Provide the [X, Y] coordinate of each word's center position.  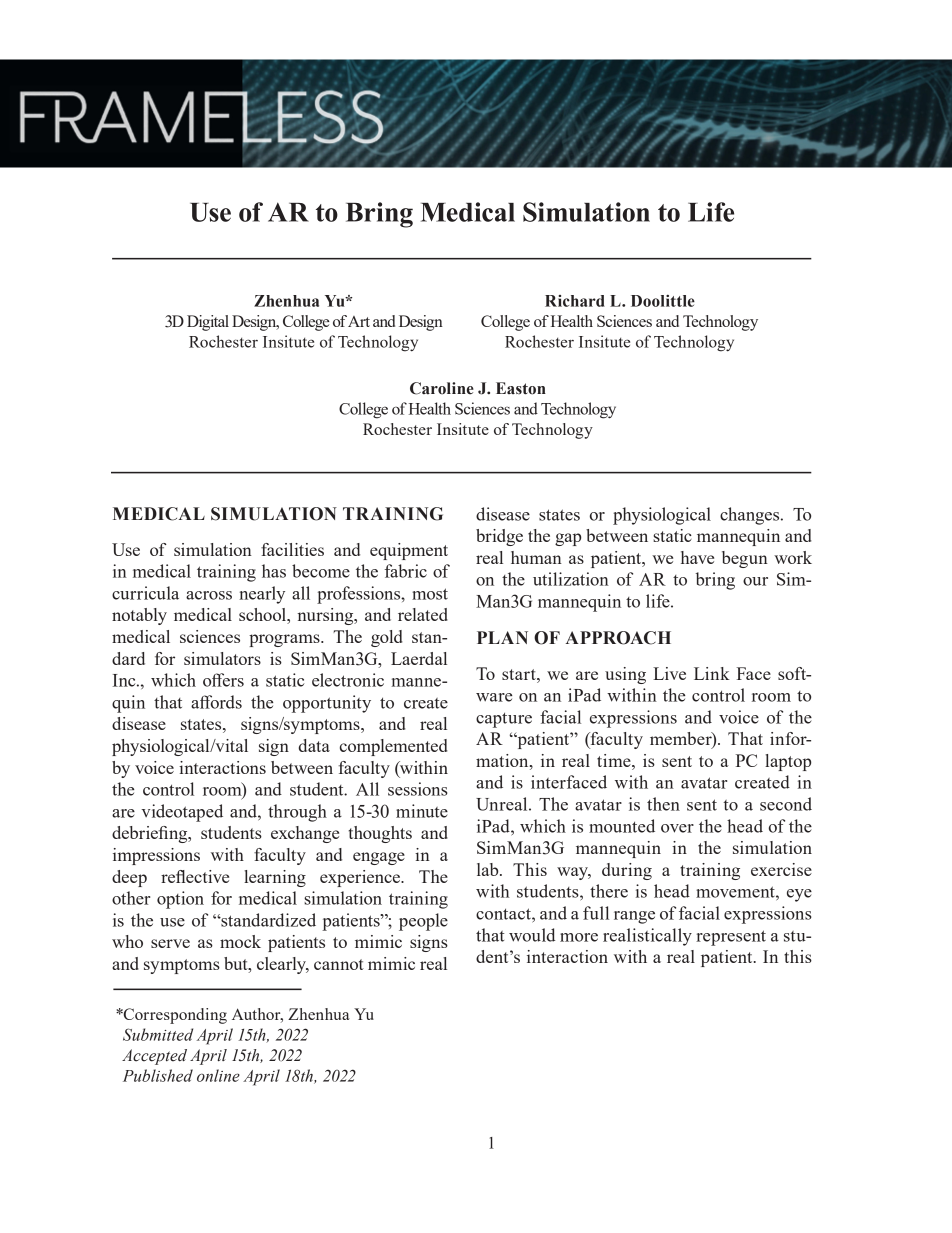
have [697, 557]
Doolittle [663, 301]
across [209, 595]
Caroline [442, 388]
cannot [339, 964]
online [218, 1075]
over [677, 828]
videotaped [182, 813]
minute [422, 811]
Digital [208, 323]
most [430, 594]
